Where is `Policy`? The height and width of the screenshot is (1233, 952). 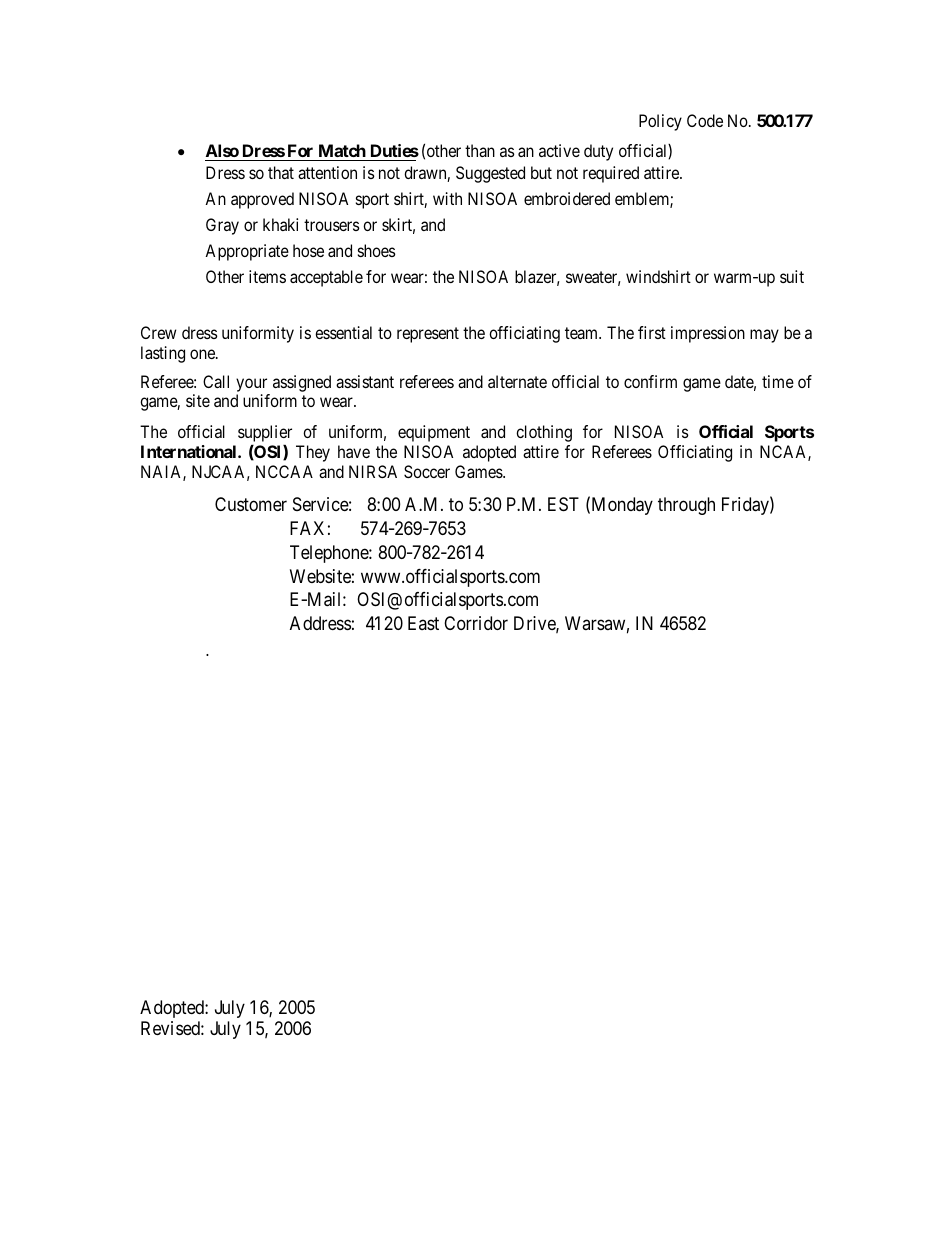 Policy is located at coordinates (660, 122).
